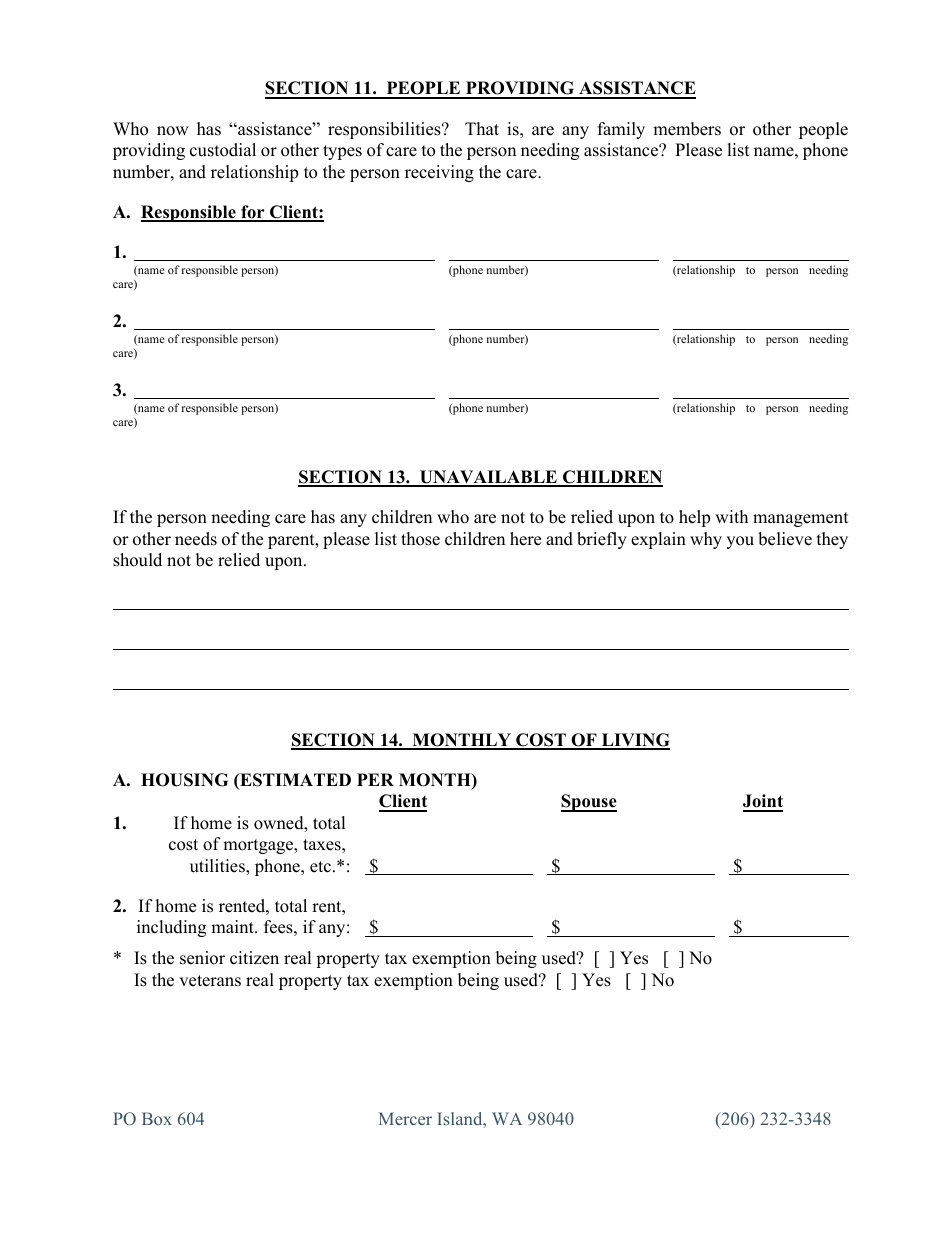  Describe the element at coordinates (184, 780) in the screenshot. I see `HOUSING` at that location.
